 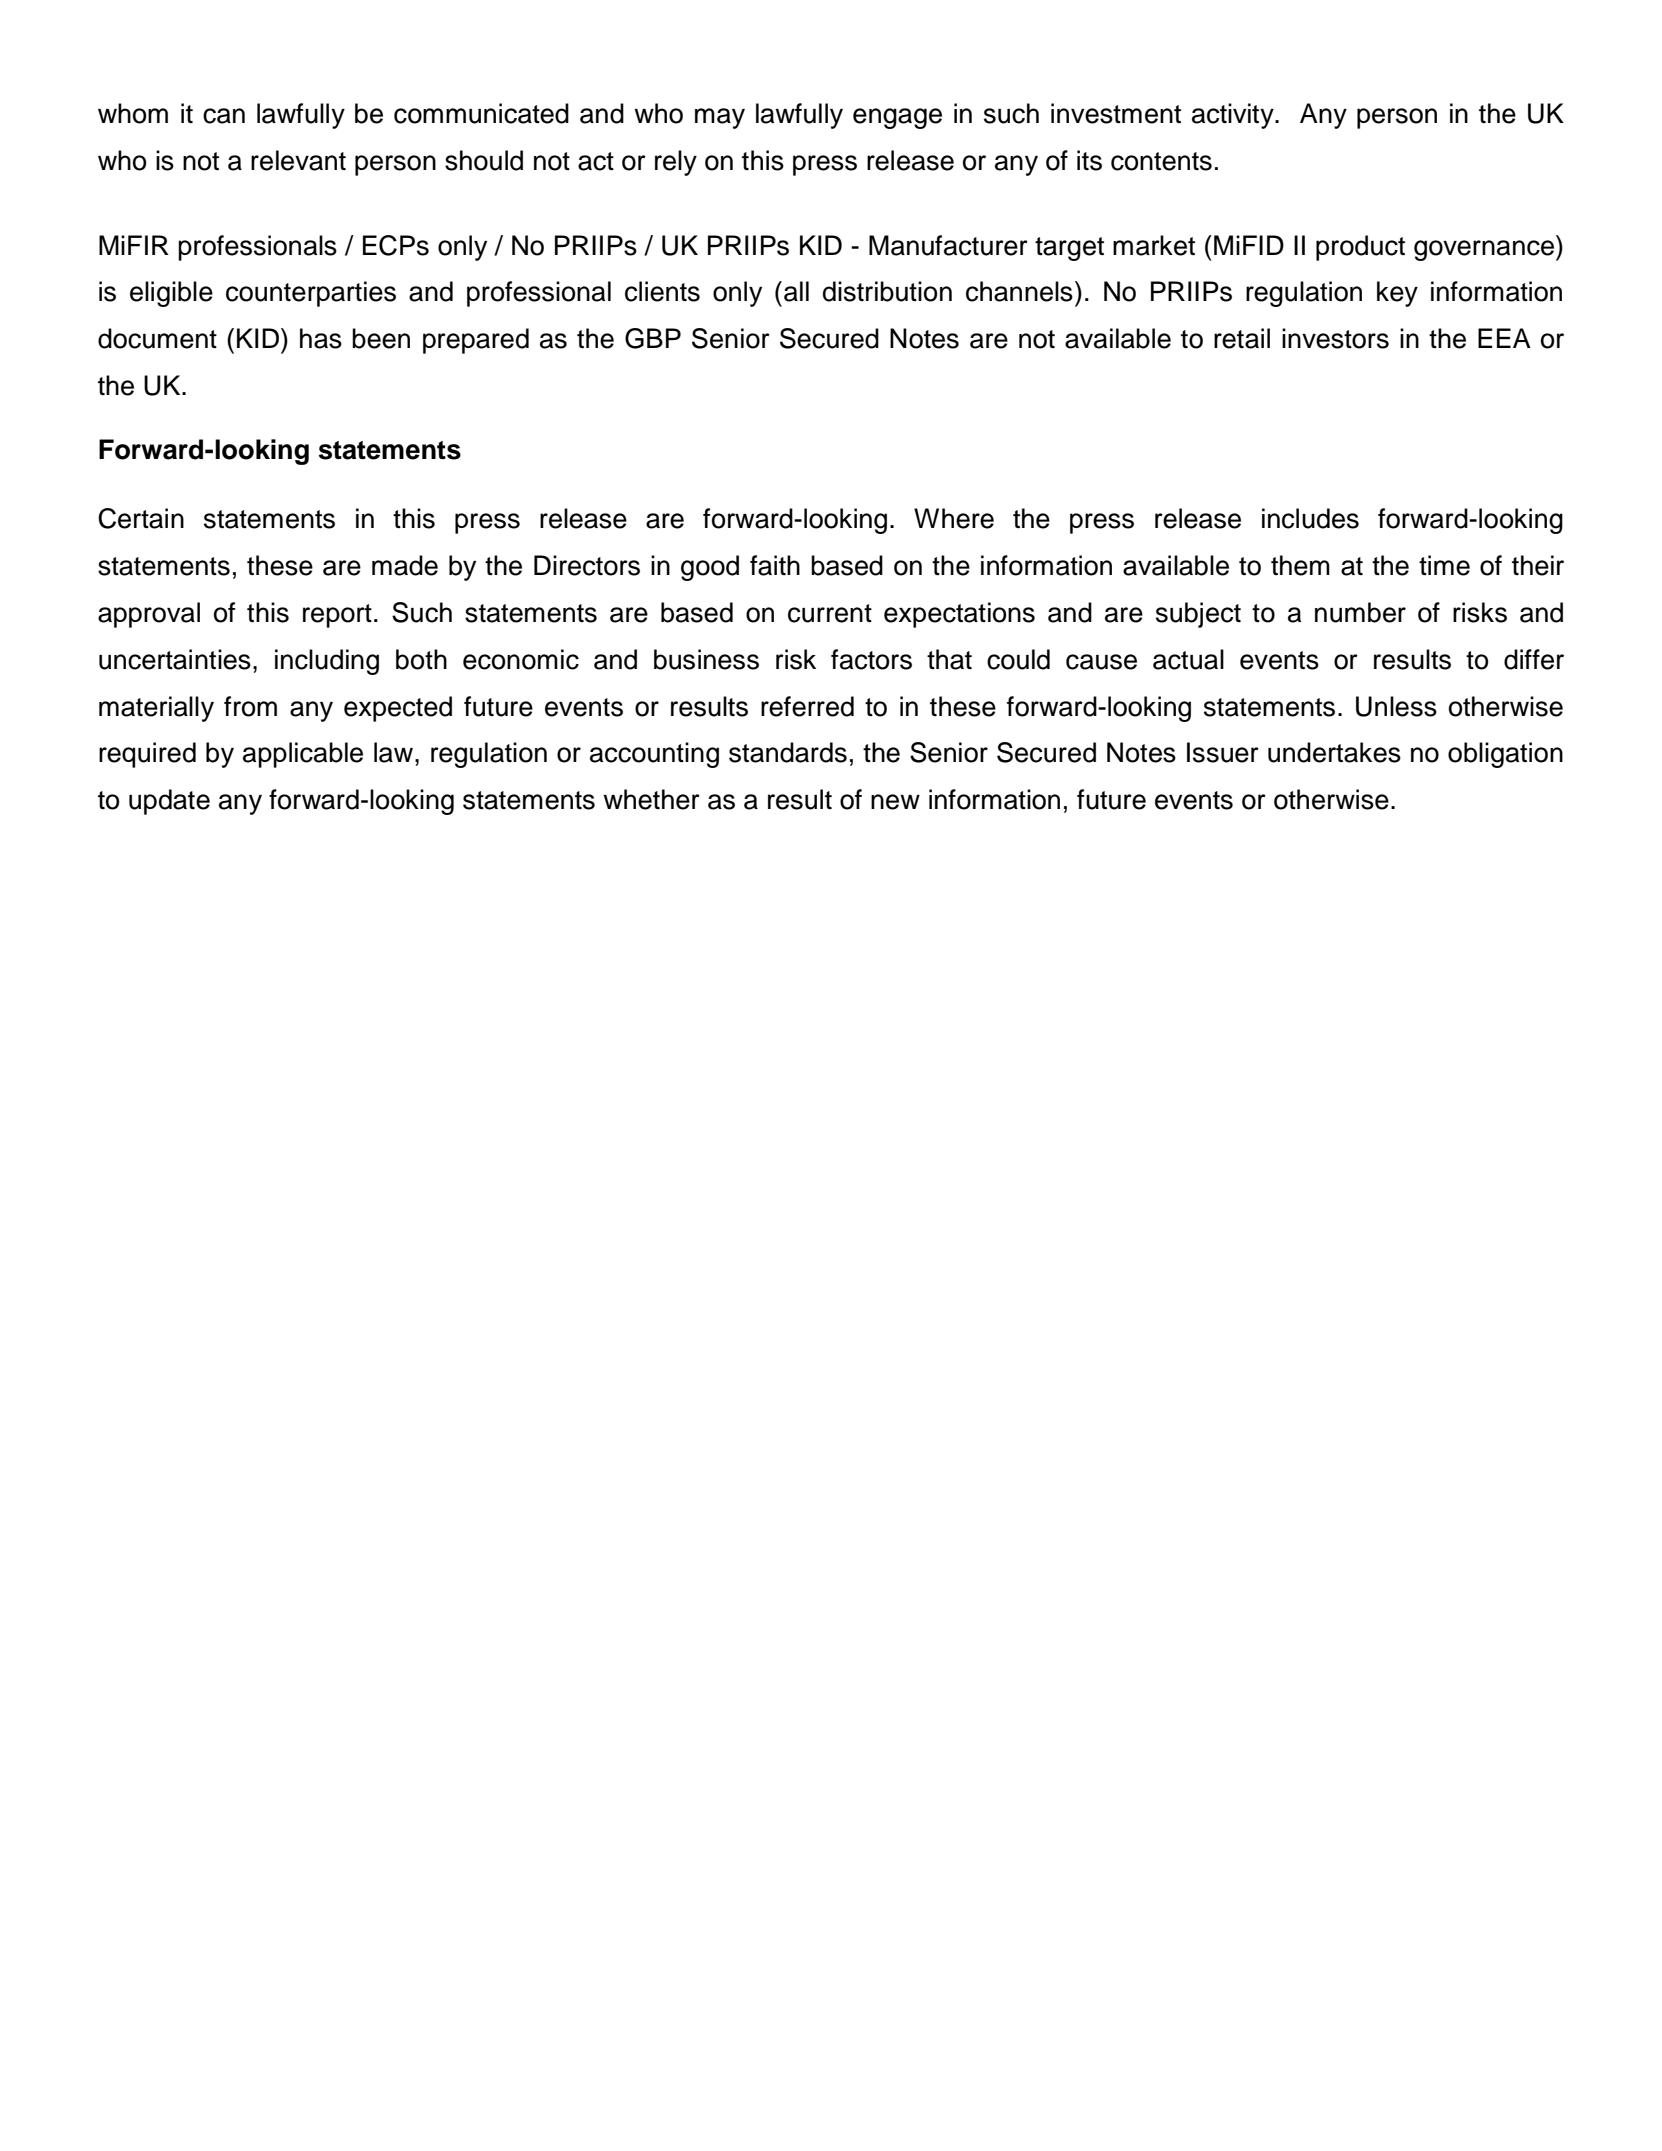 What do you see at coordinates (1360, 612) in the image?
I see `number` at bounding box center [1360, 612].
